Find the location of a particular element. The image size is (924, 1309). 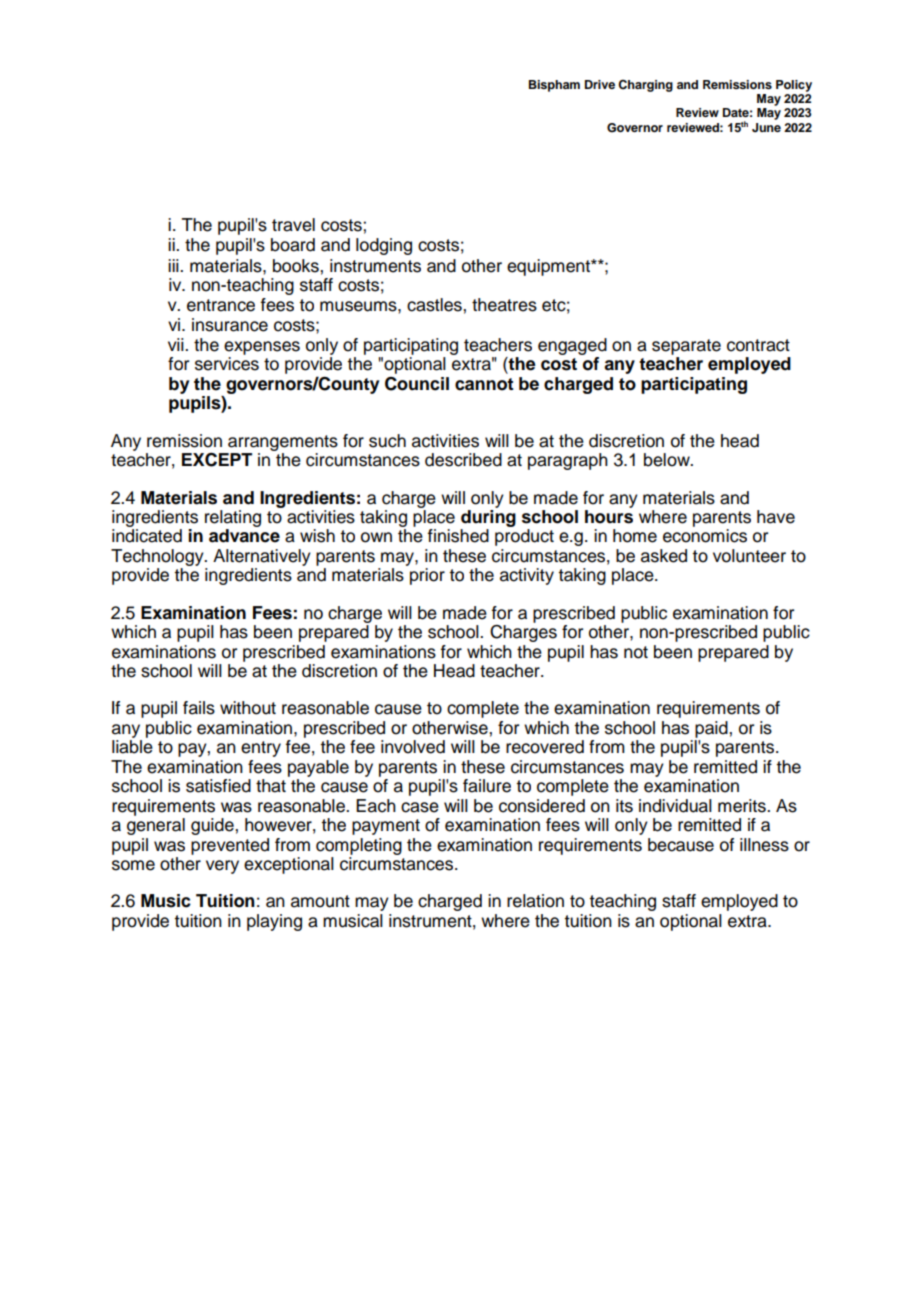

involved is located at coordinates (413, 747).
